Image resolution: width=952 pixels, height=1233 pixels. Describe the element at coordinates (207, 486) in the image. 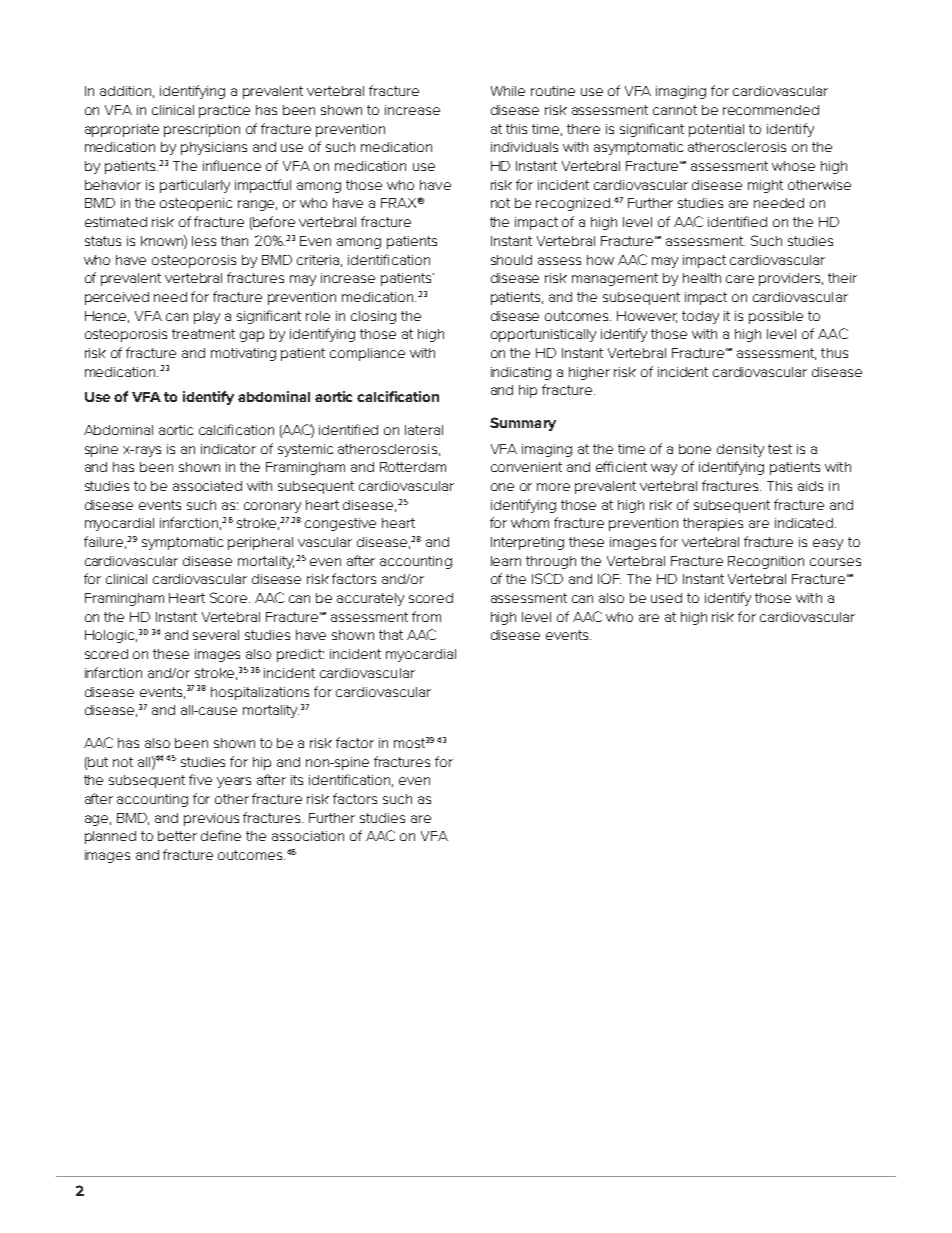

I see `associated` at that location.
